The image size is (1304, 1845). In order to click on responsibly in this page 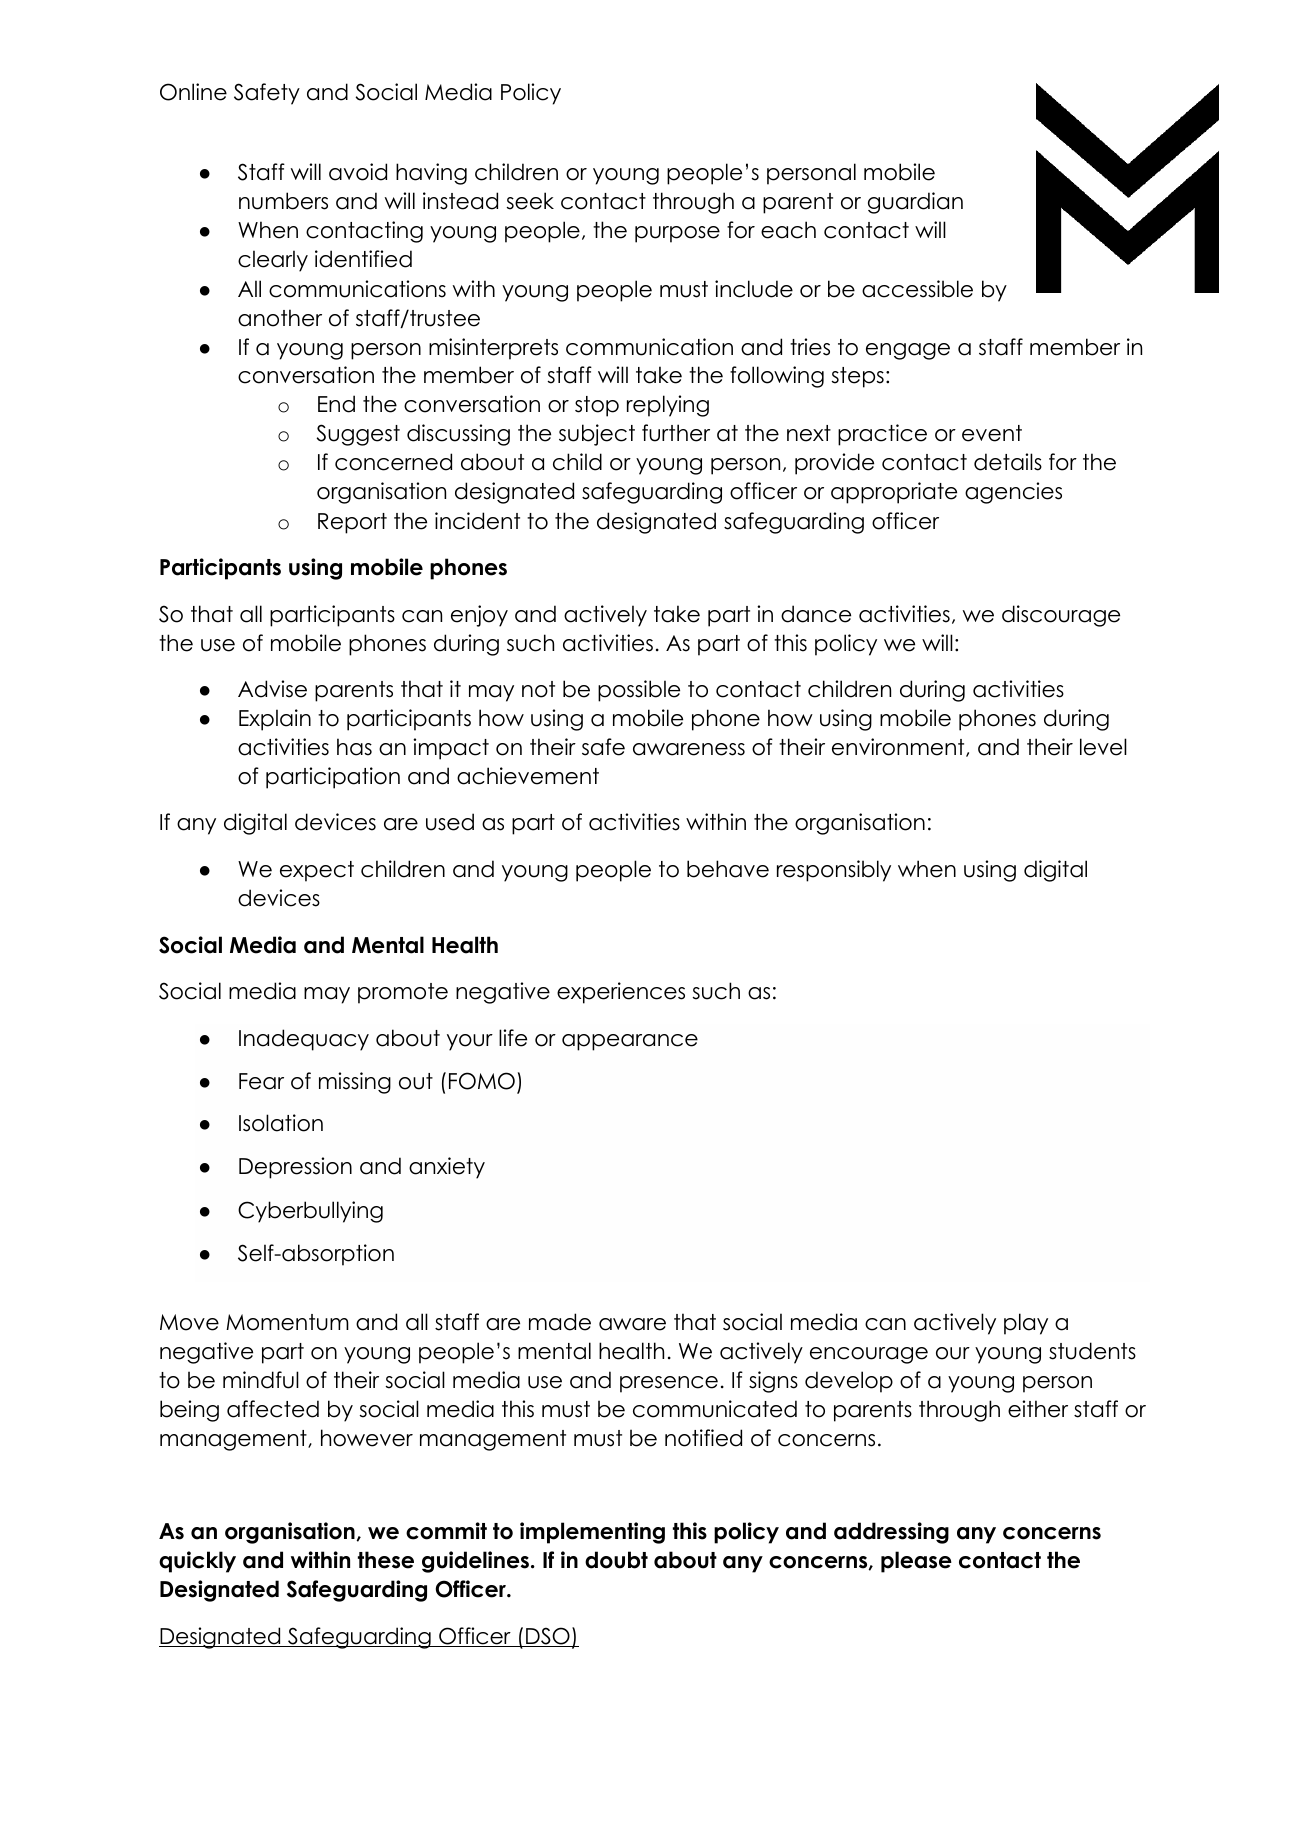, I will do `click(834, 871)`.
